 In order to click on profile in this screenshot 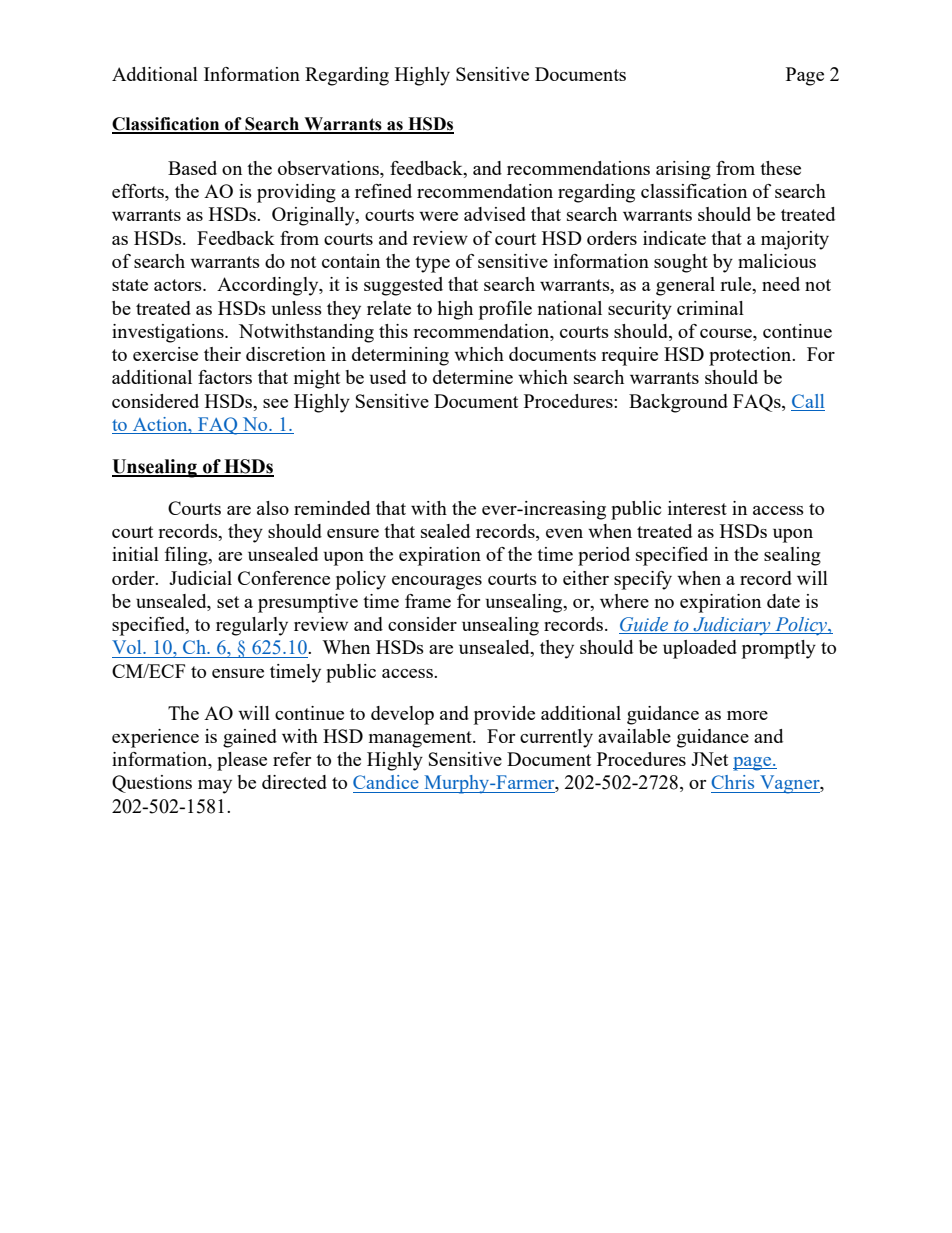, I will do `click(505, 310)`.
